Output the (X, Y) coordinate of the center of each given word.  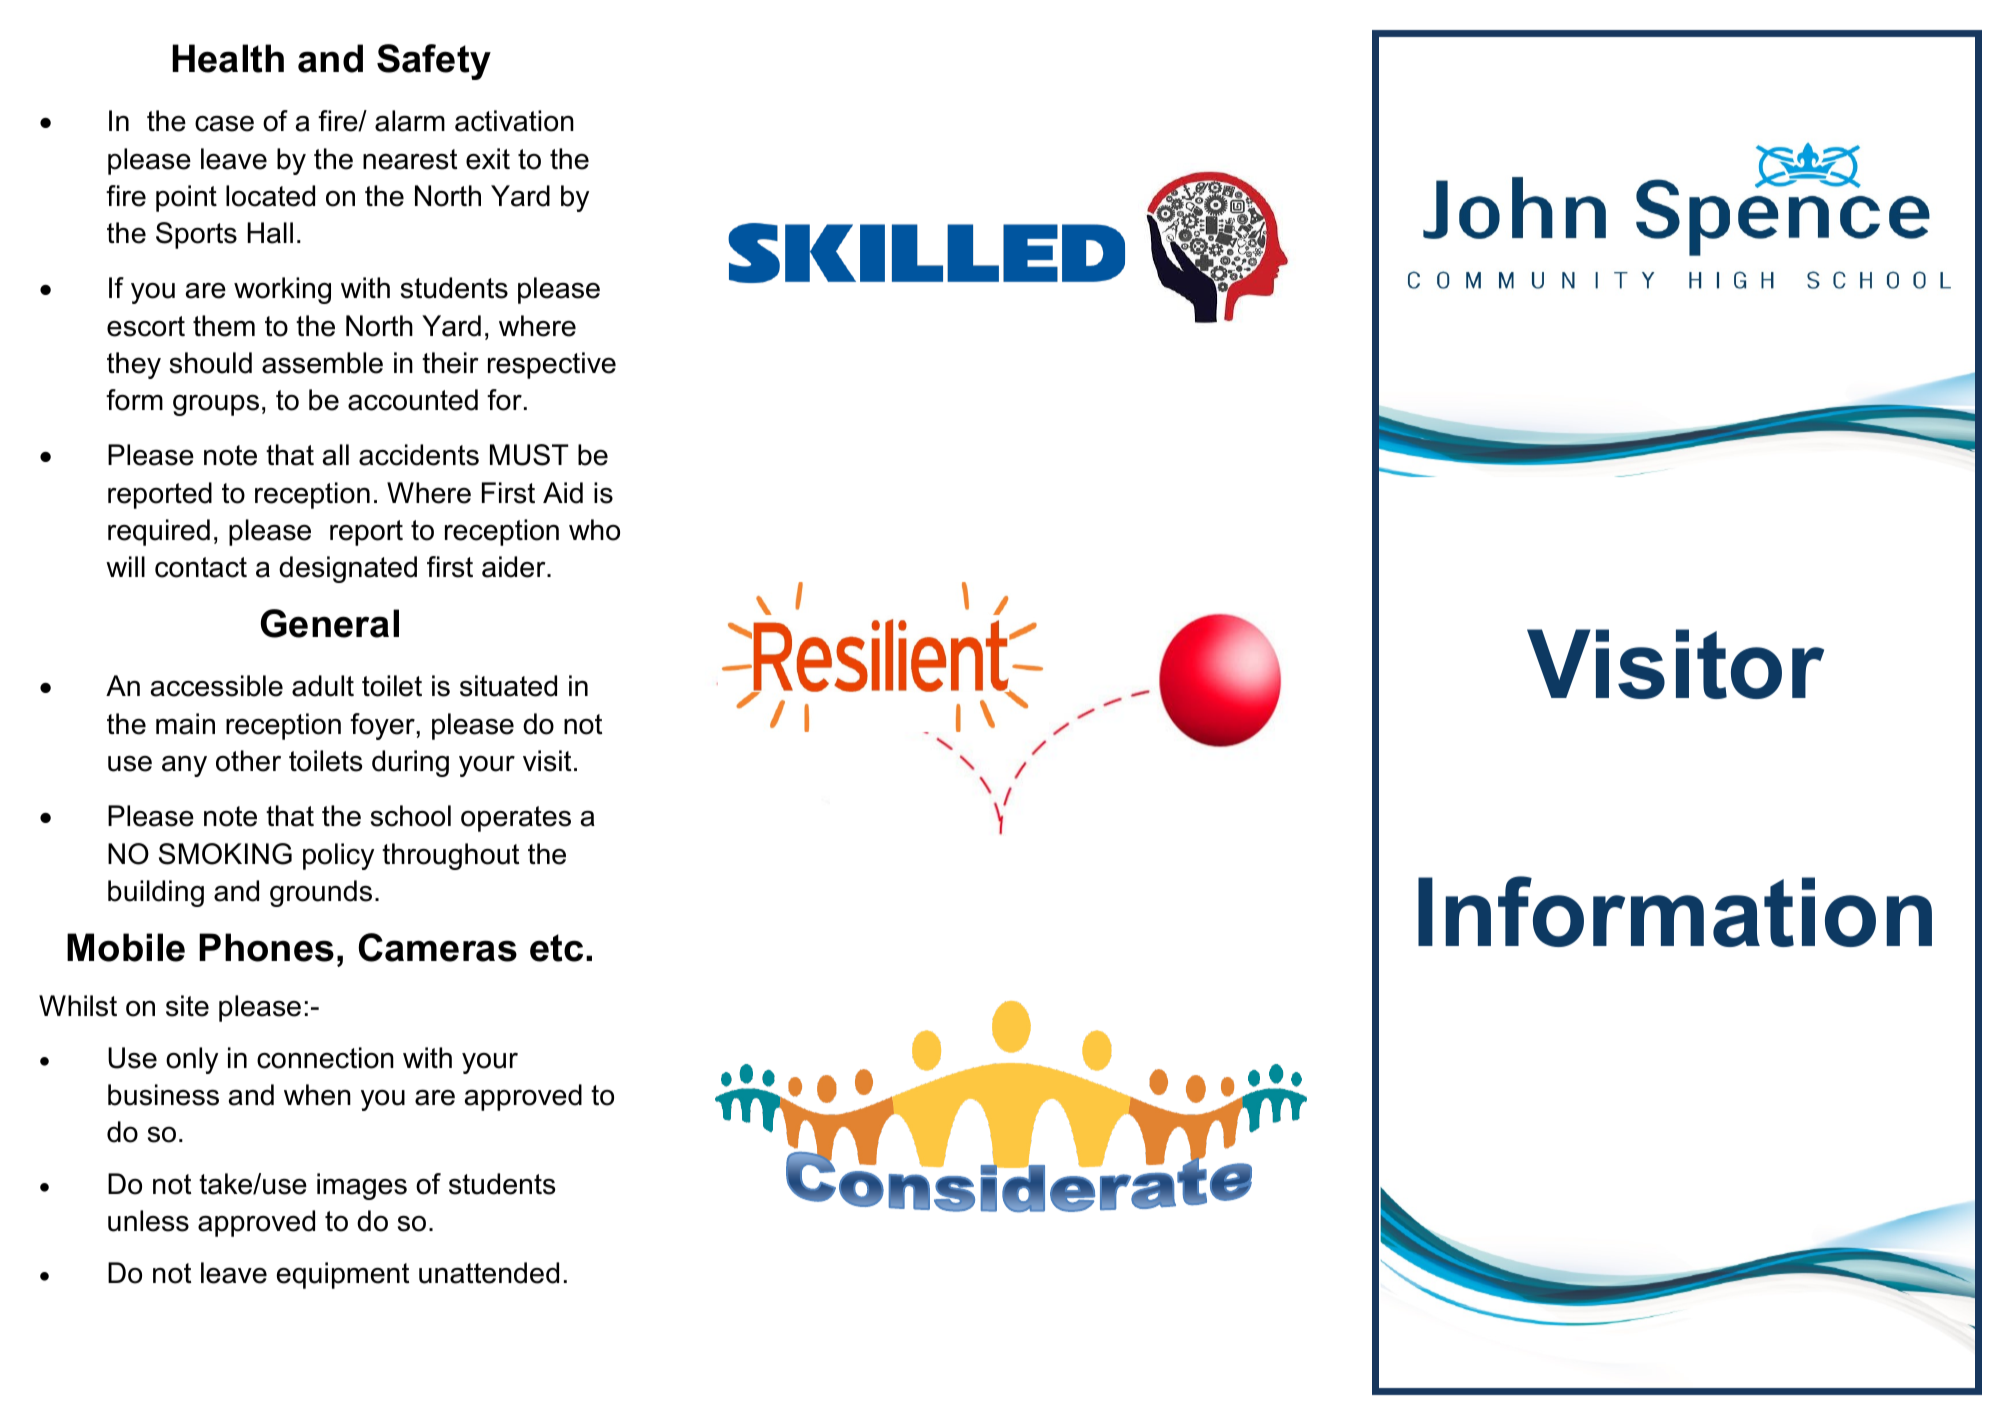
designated (348, 569)
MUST (529, 455)
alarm (410, 121)
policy (338, 856)
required (159, 532)
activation (514, 121)
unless (148, 1221)
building (156, 893)
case (224, 123)
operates (516, 819)
